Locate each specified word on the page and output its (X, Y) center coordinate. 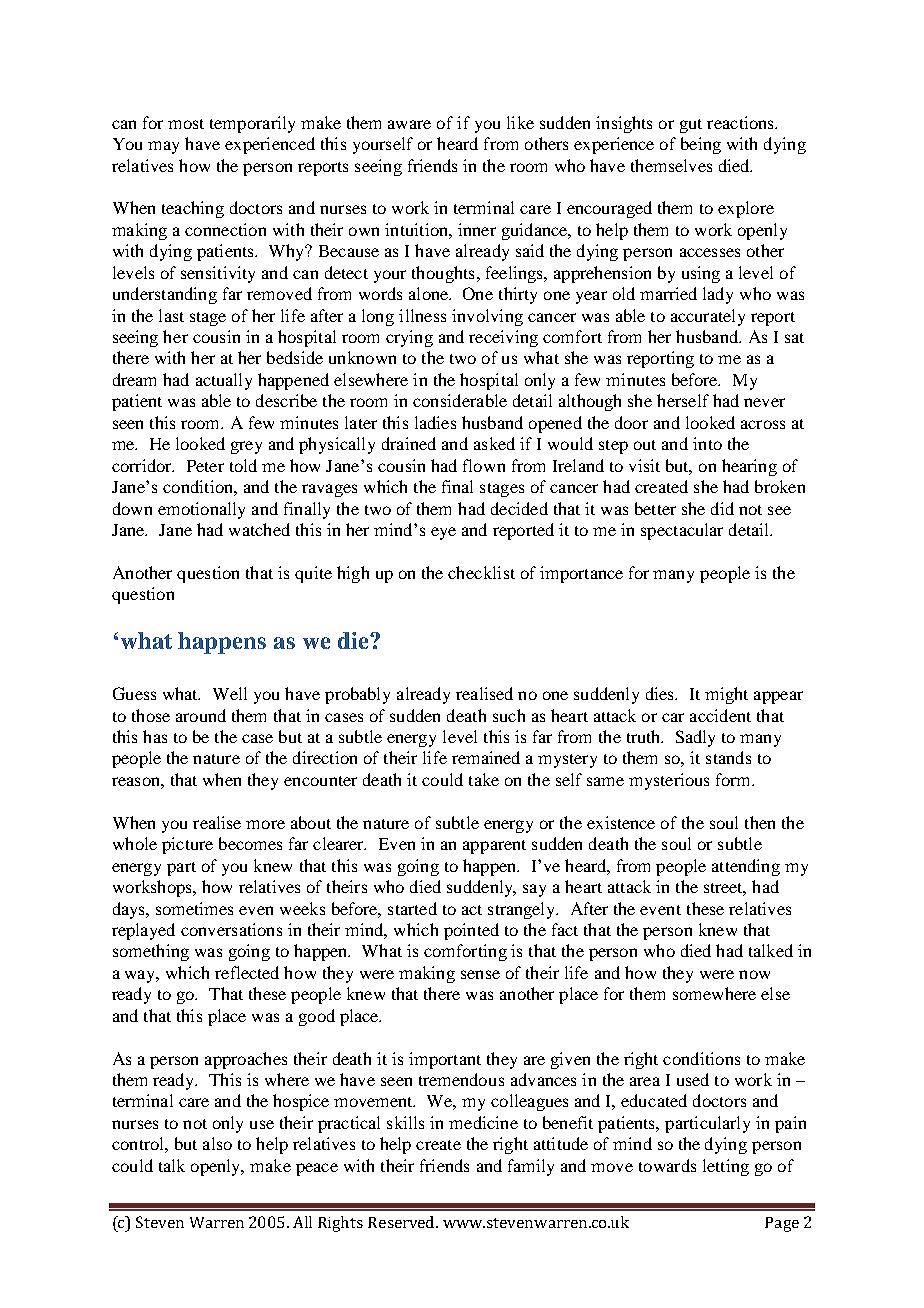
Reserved (403, 1222)
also (217, 1143)
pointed (471, 931)
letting (726, 1167)
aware (409, 124)
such (509, 715)
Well (230, 693)
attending (746, 867)
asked (494, 443)
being (701, 145)
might (726, 695)
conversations (231, 929)
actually (224, 381)
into (707, 443)
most (186, 124)
